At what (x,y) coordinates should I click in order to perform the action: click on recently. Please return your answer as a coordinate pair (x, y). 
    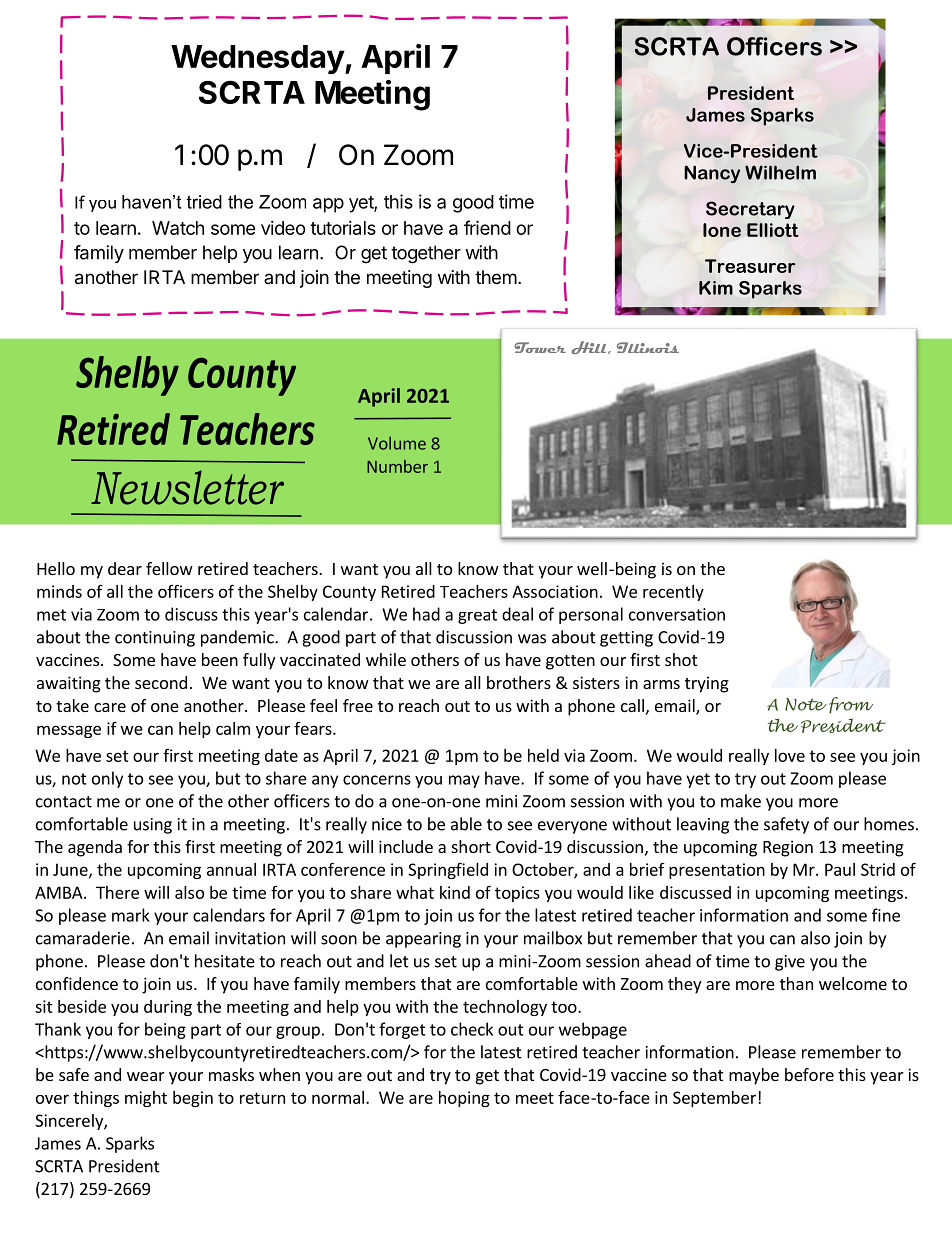
    Looking at the image, I should click on (673, 593).
